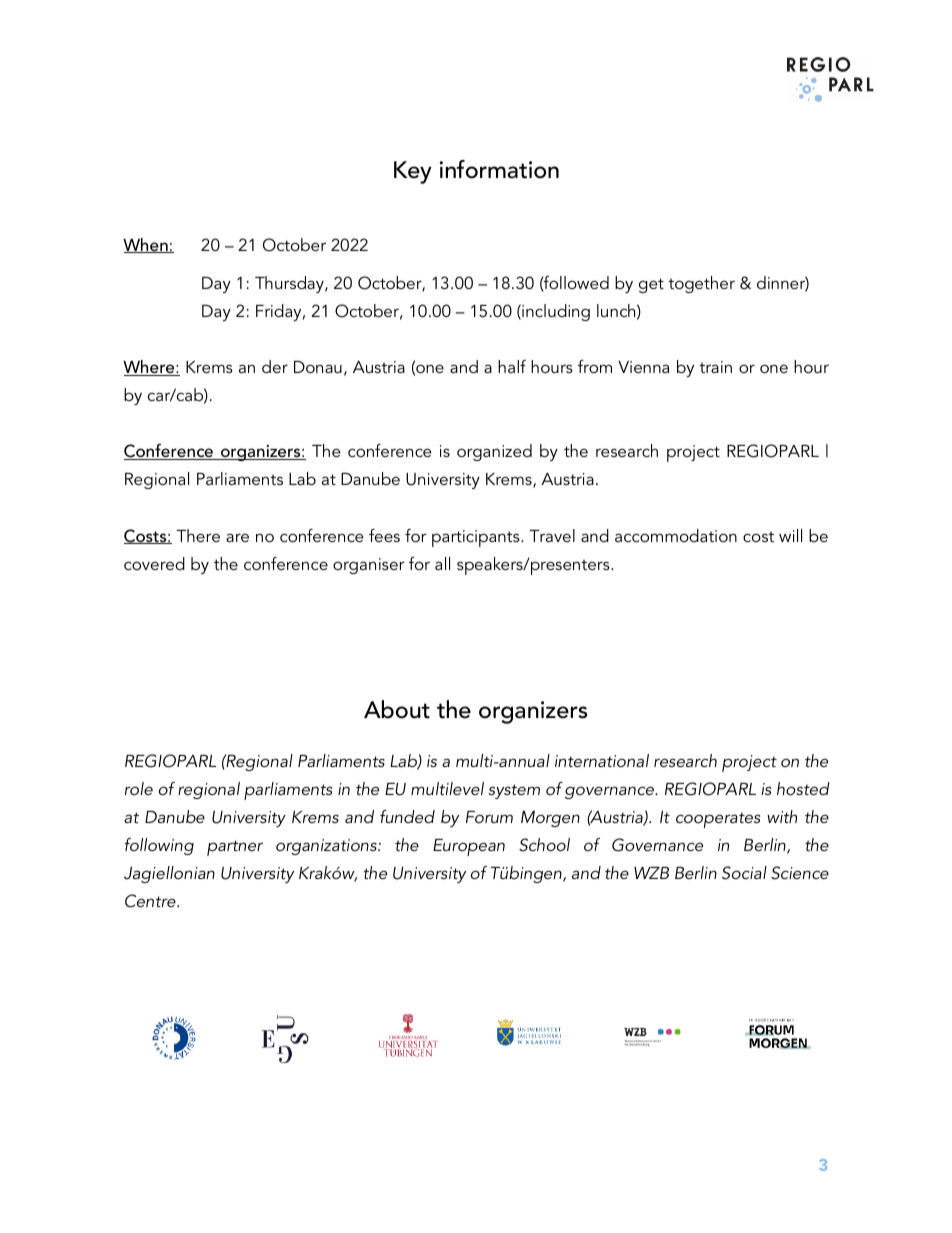 The width and height of the page is (952, 1233). I want to click on European, so click(469, 847).
